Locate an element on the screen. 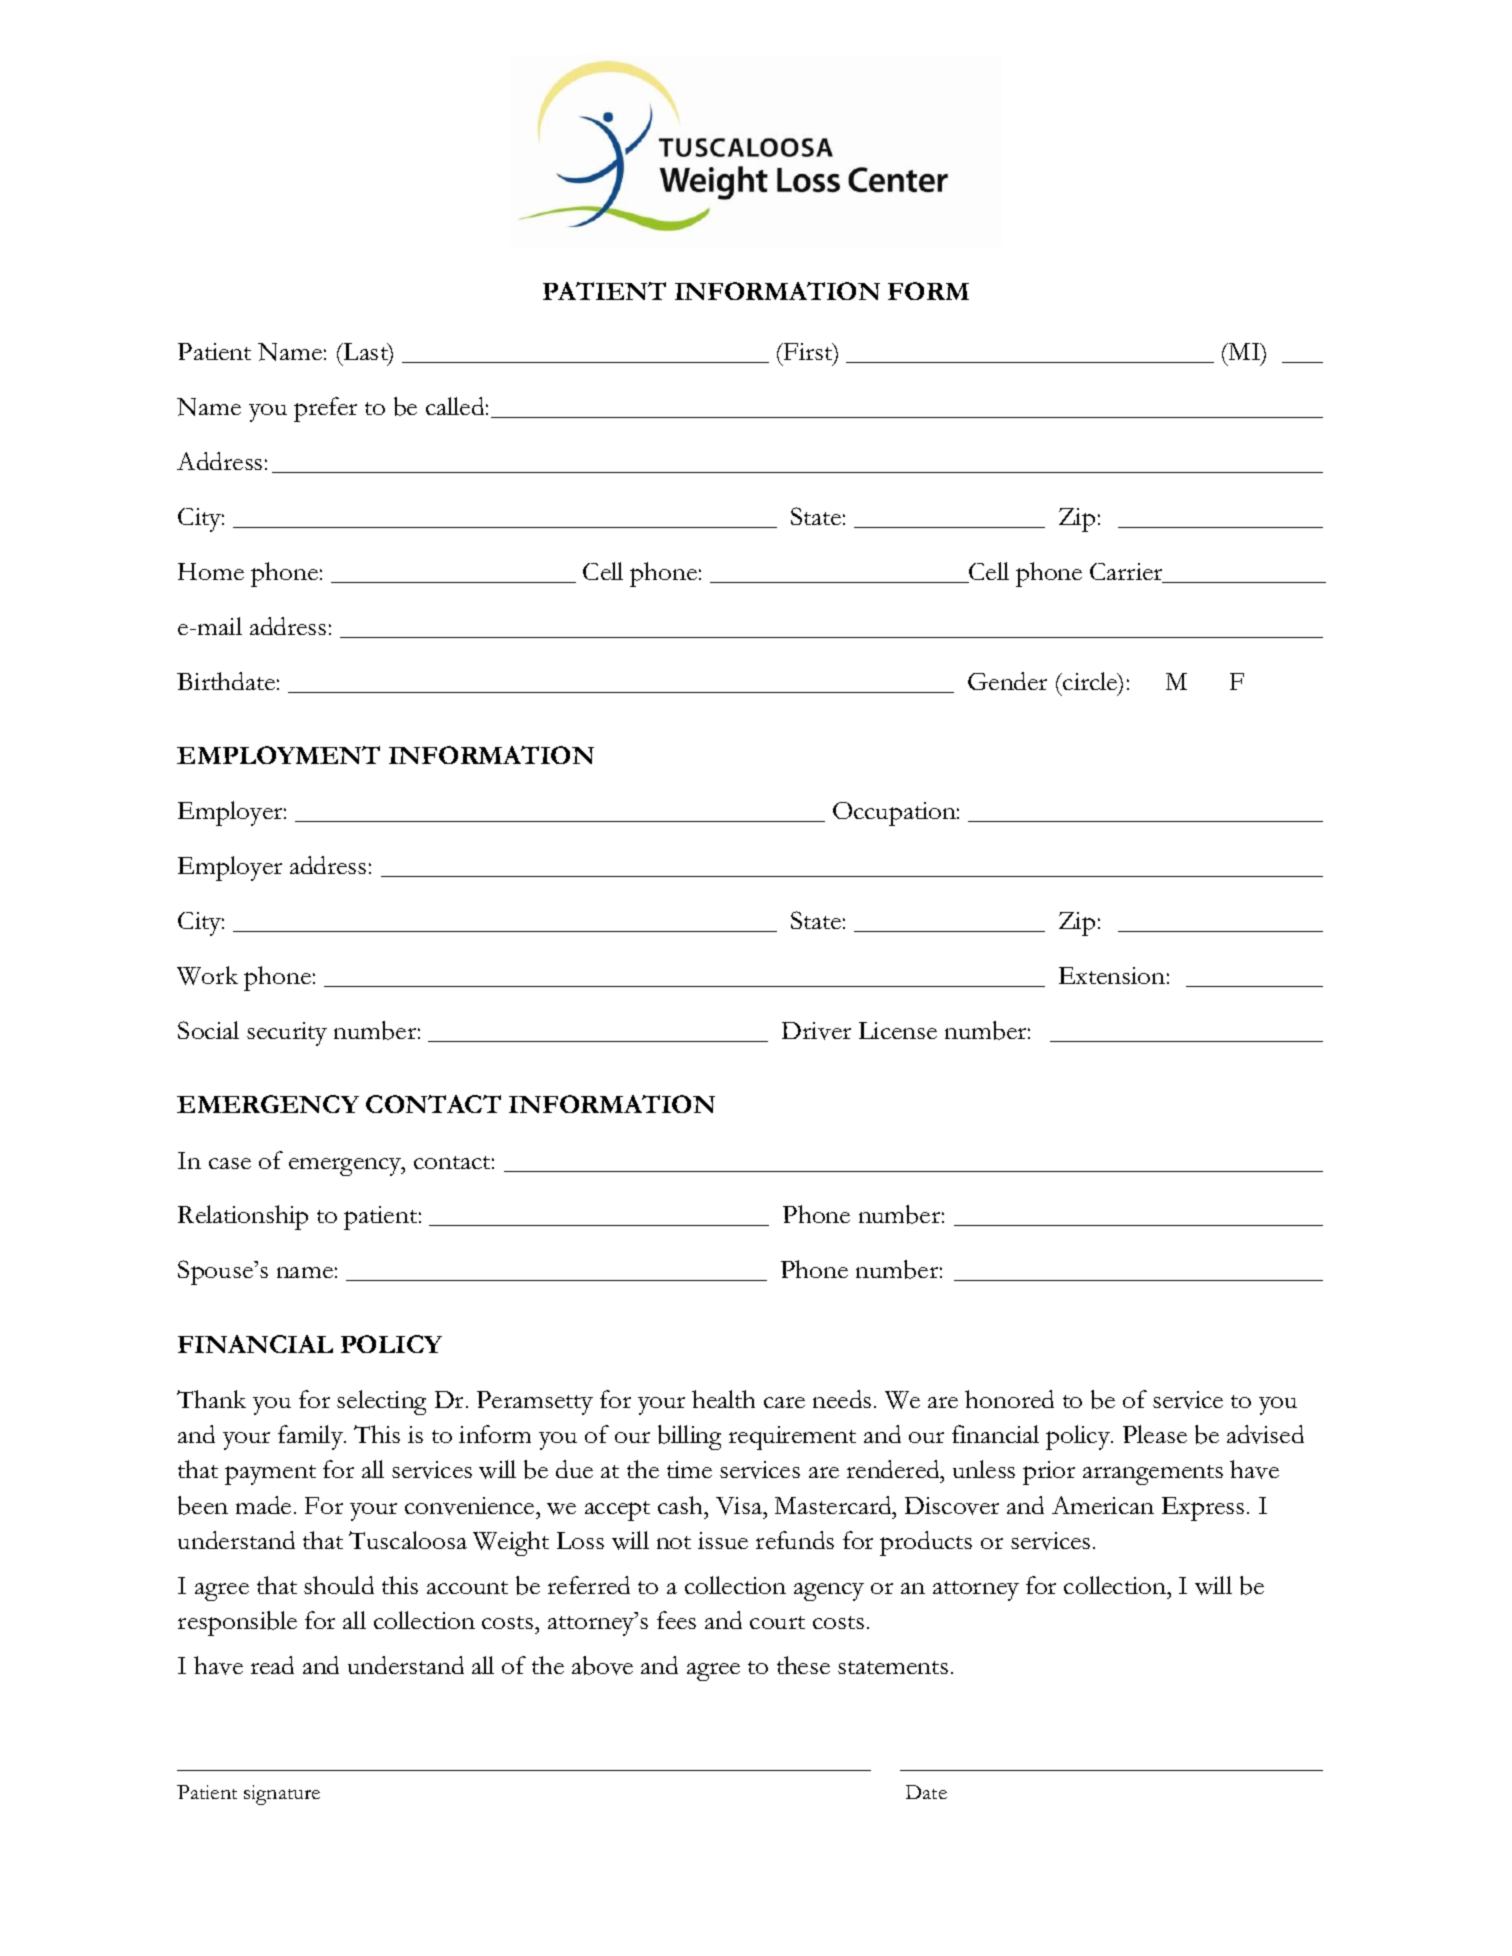 Image resolution: width=1512 pixels, height=1956 pixels. circle is located at coordinates (1090, 682).
